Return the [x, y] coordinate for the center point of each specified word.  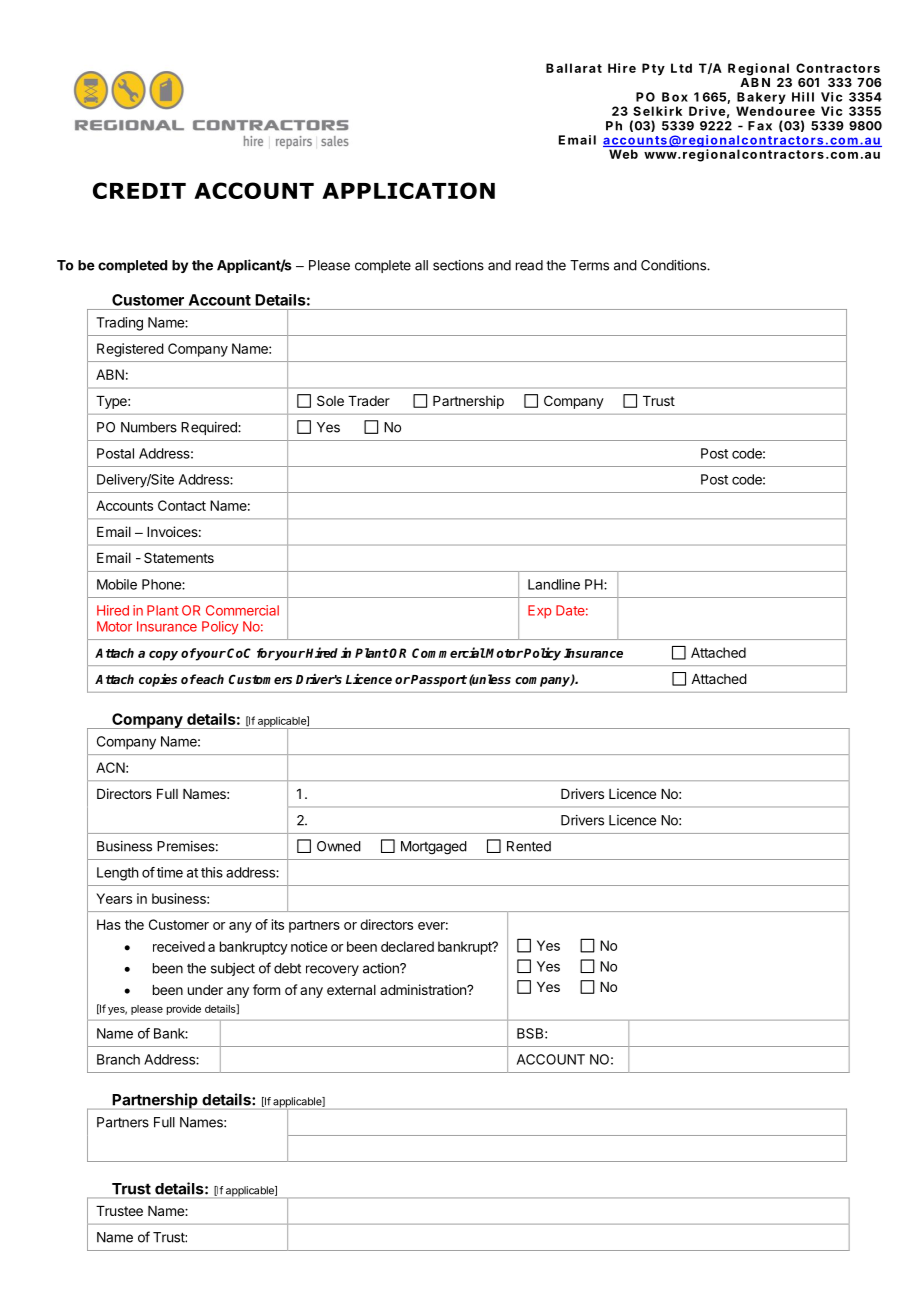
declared [407, 946]
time [170, 872]
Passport [439, 681]
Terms [589, 265]
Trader [369, 401]
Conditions [674, 265]
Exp [540, 612]
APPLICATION [408, 190]
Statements [179, 557]
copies [158, 680]
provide [184, 1009]
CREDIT [139, 190]
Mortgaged [434, 848]
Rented [529, 846]
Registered [130, 350]
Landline [554, 584]
